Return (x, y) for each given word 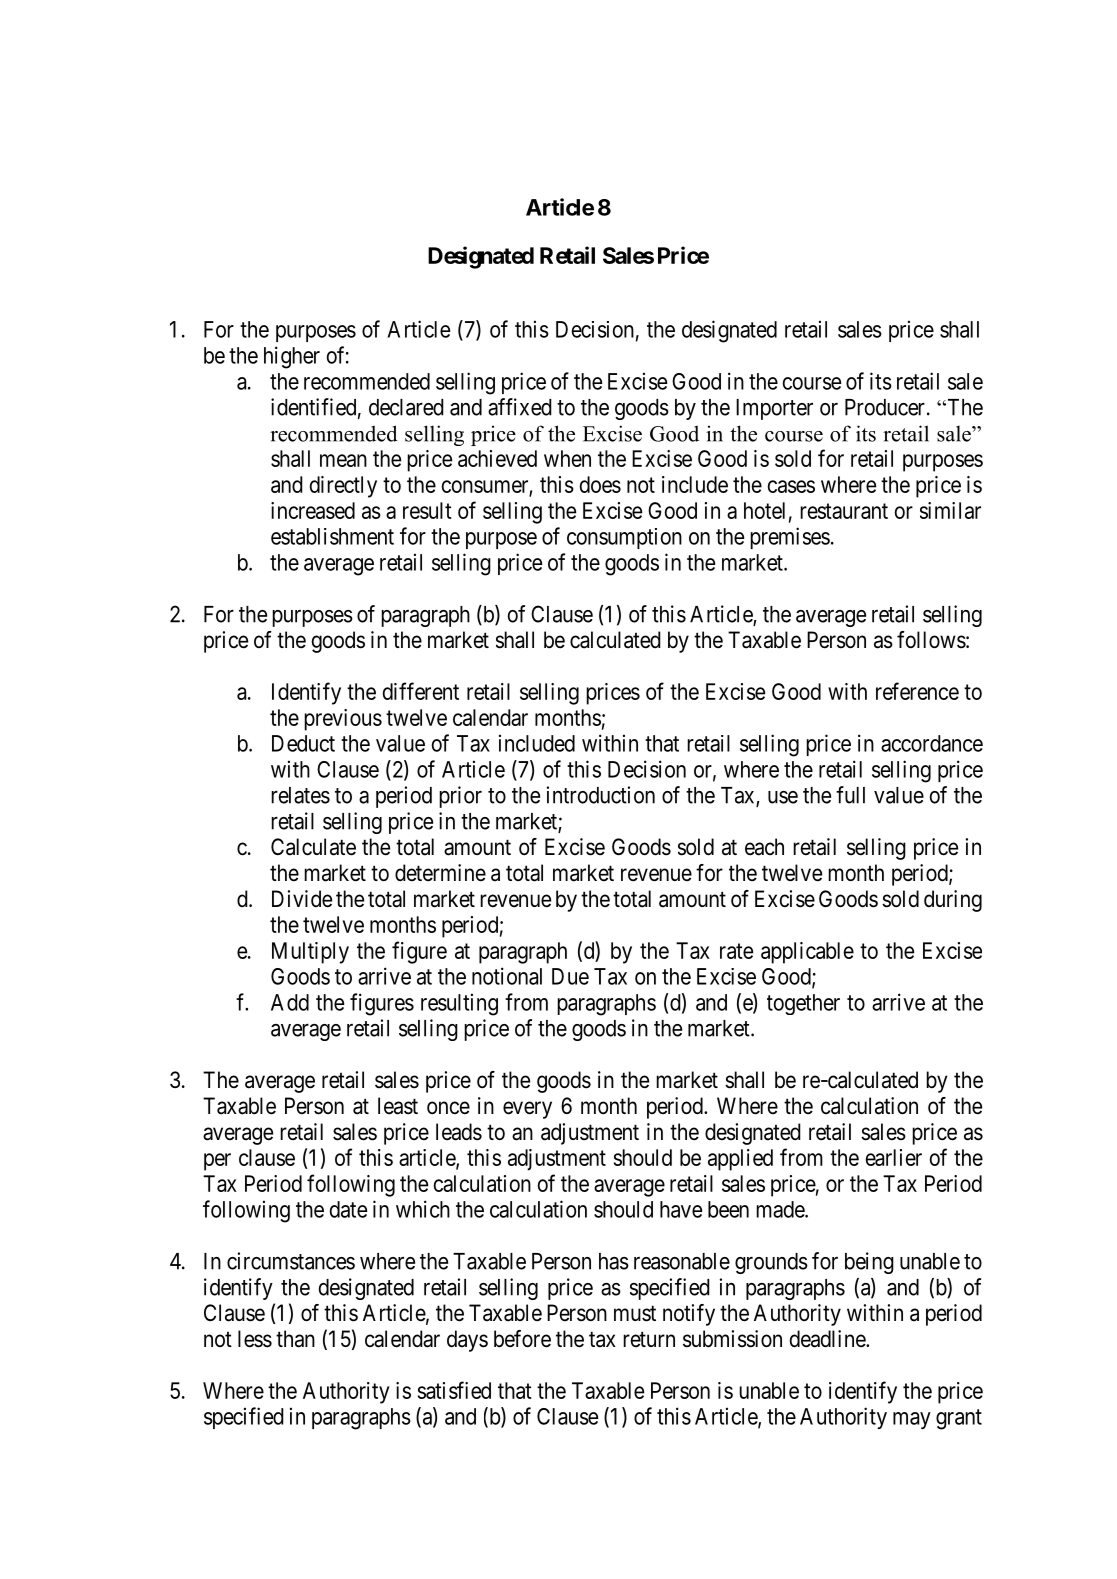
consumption (624, 538)
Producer (885, 407)
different (420, 691)
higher (292, 357)
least (398, 1106)
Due (570, 976)
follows (931, 640)
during (953, 901)
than (295, 1339)
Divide (302, 899)
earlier (893, 1157)
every (527, 1110)
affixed (520, 407)
